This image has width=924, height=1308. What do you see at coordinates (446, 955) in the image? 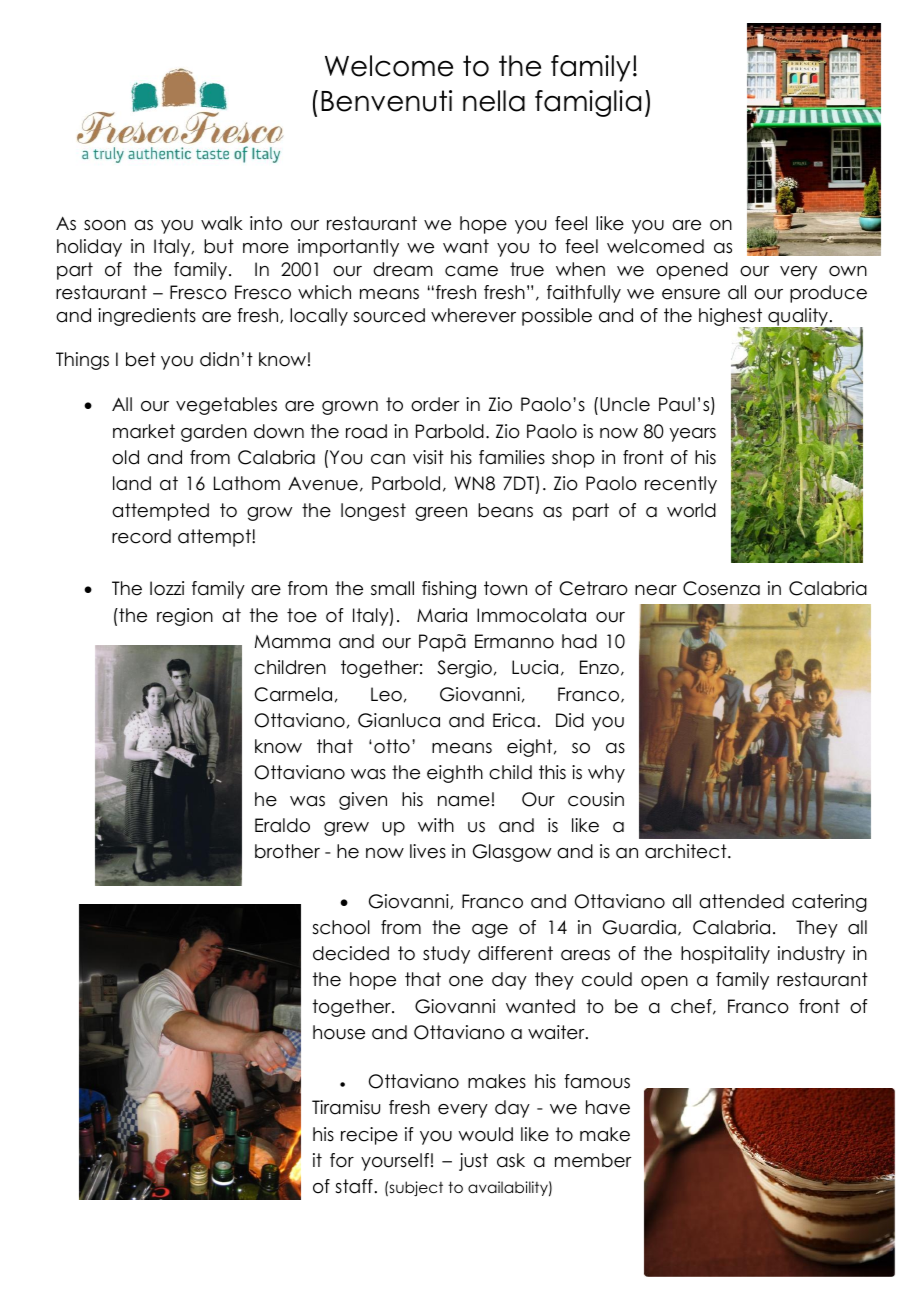
I see `study` at bounding box center [446, 955].
